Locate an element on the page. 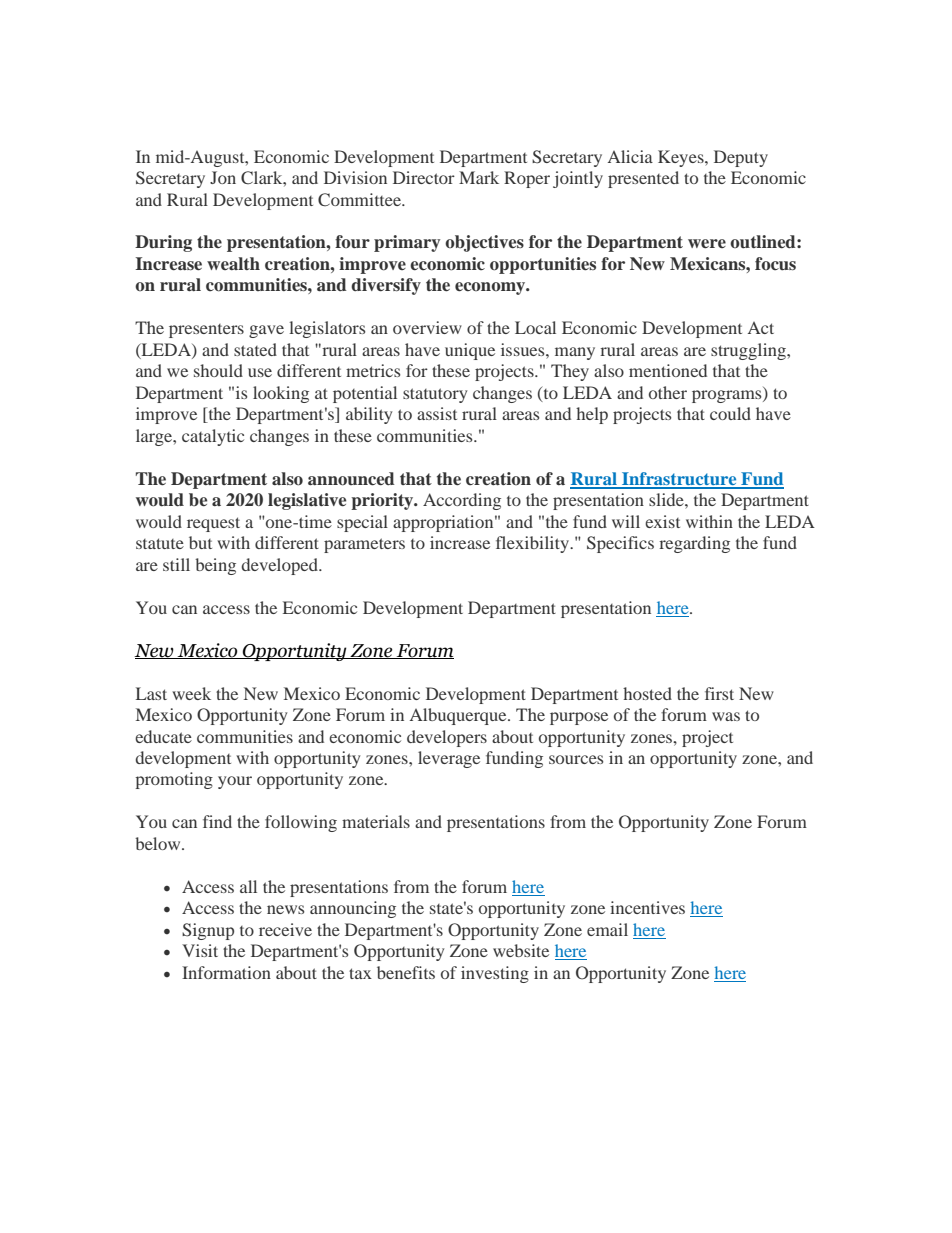 The width and height of the page is (952, 1233). Mark is located at coordinates (479, 177).
